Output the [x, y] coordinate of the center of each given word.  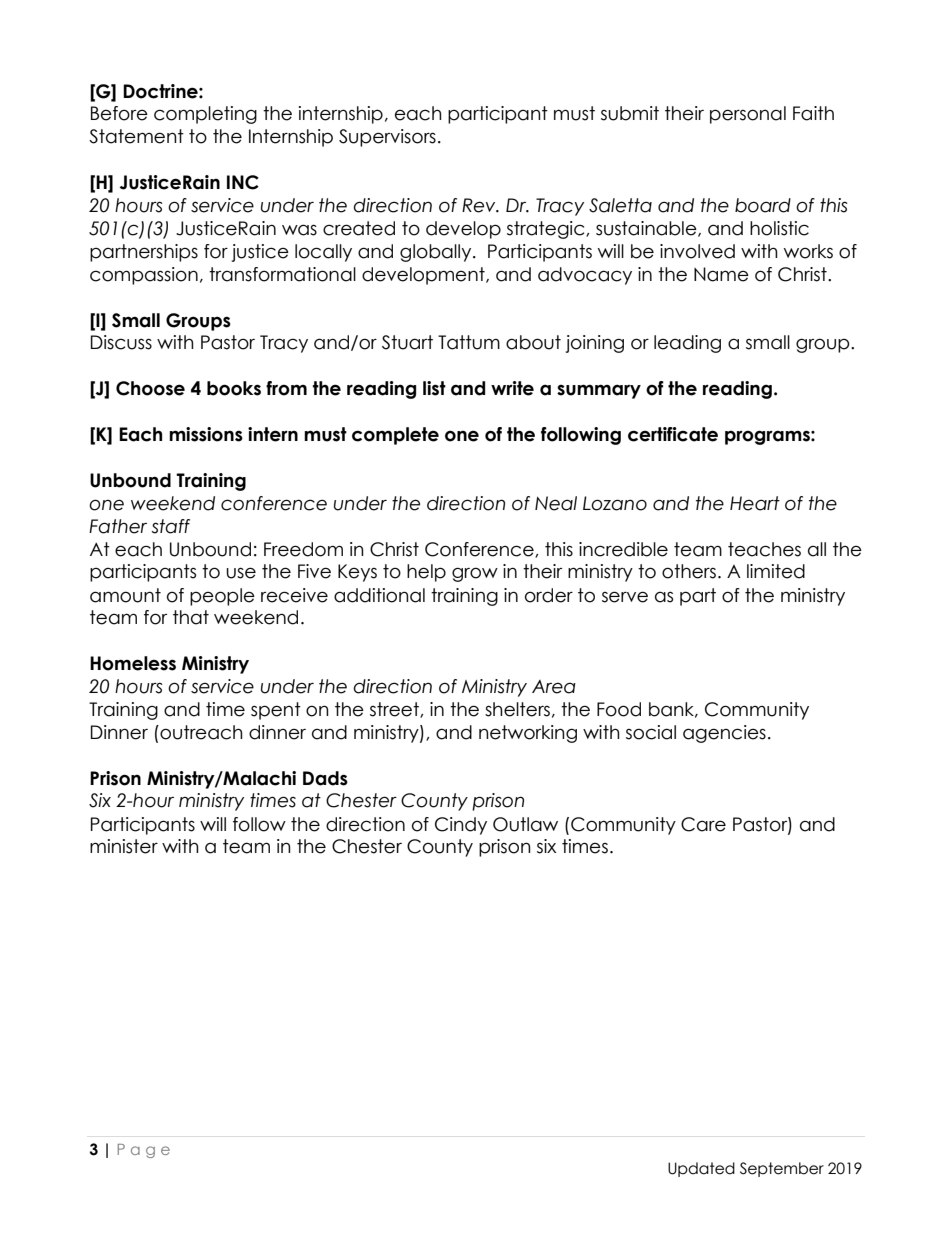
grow [475, 574]
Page [144, 1151]
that [191, 617]
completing [205, 115]
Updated [701, 1169]
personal [748, 115]
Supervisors [387, 138]
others [689, 571]
